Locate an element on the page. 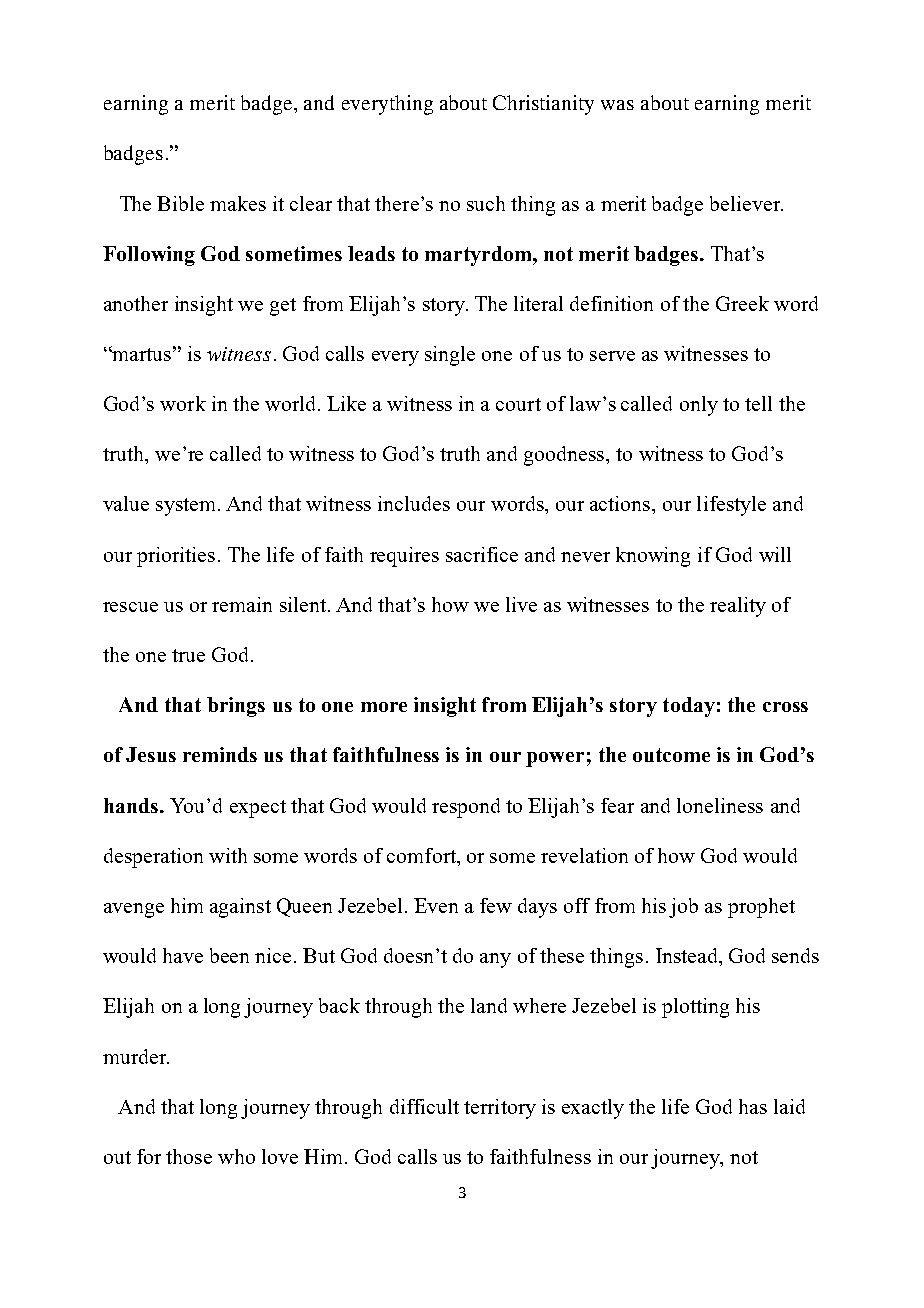  with is located at coordinates (228, 855).
